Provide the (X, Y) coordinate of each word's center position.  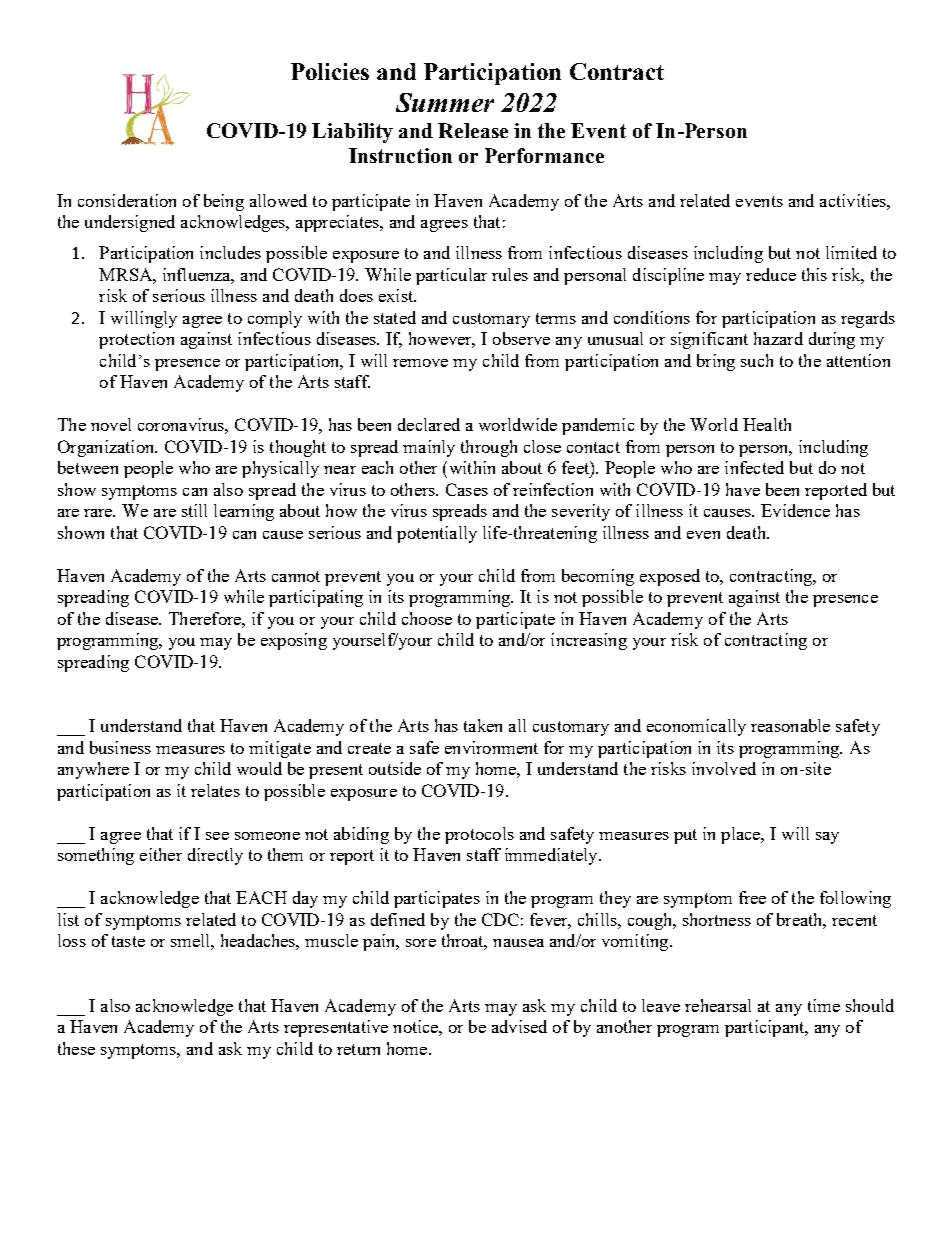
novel (111, 424)
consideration (127, 200)
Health (767, 424)
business (120, 747)
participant (766, 1028)
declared (429, 424)
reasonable (790, 725)
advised (519, 1026)
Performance (544, 155)
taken (483, 725)
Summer (445, 102)
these (76, 1048)
